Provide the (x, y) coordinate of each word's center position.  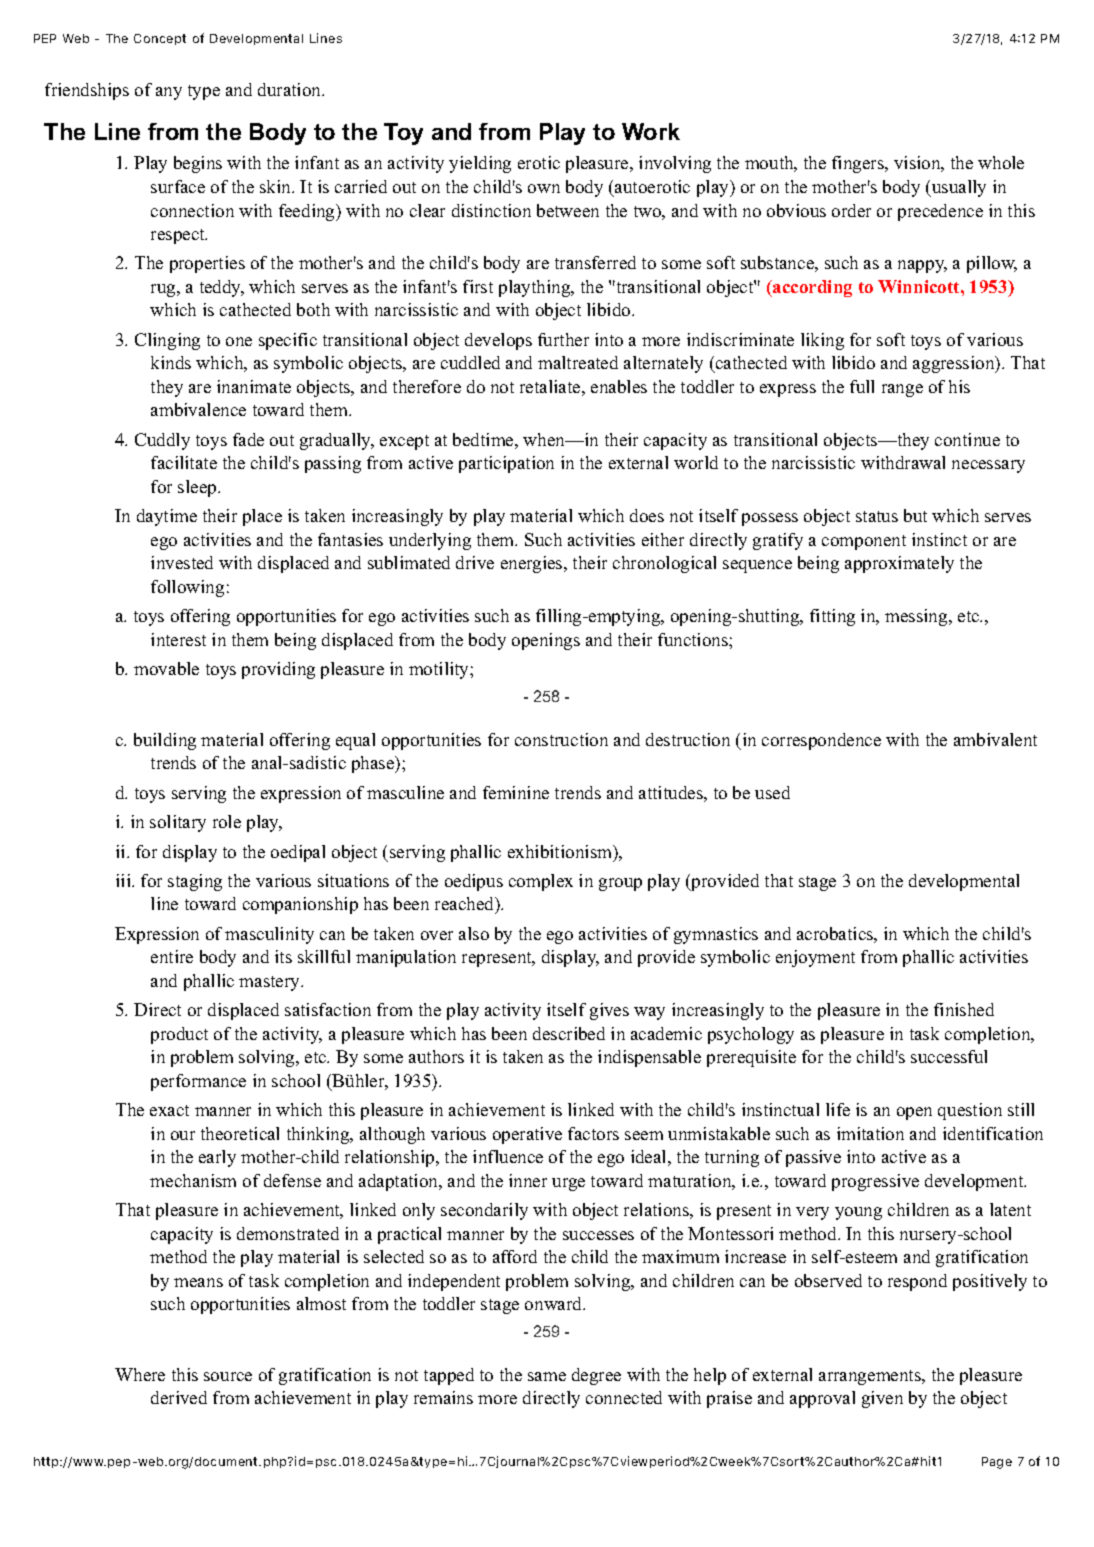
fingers (859, 164)
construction (561, 739)
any (169, 93)
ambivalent (995, 739)
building (165, 741)
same (547, 1376)
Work (651, 131)
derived (179, 1397)
